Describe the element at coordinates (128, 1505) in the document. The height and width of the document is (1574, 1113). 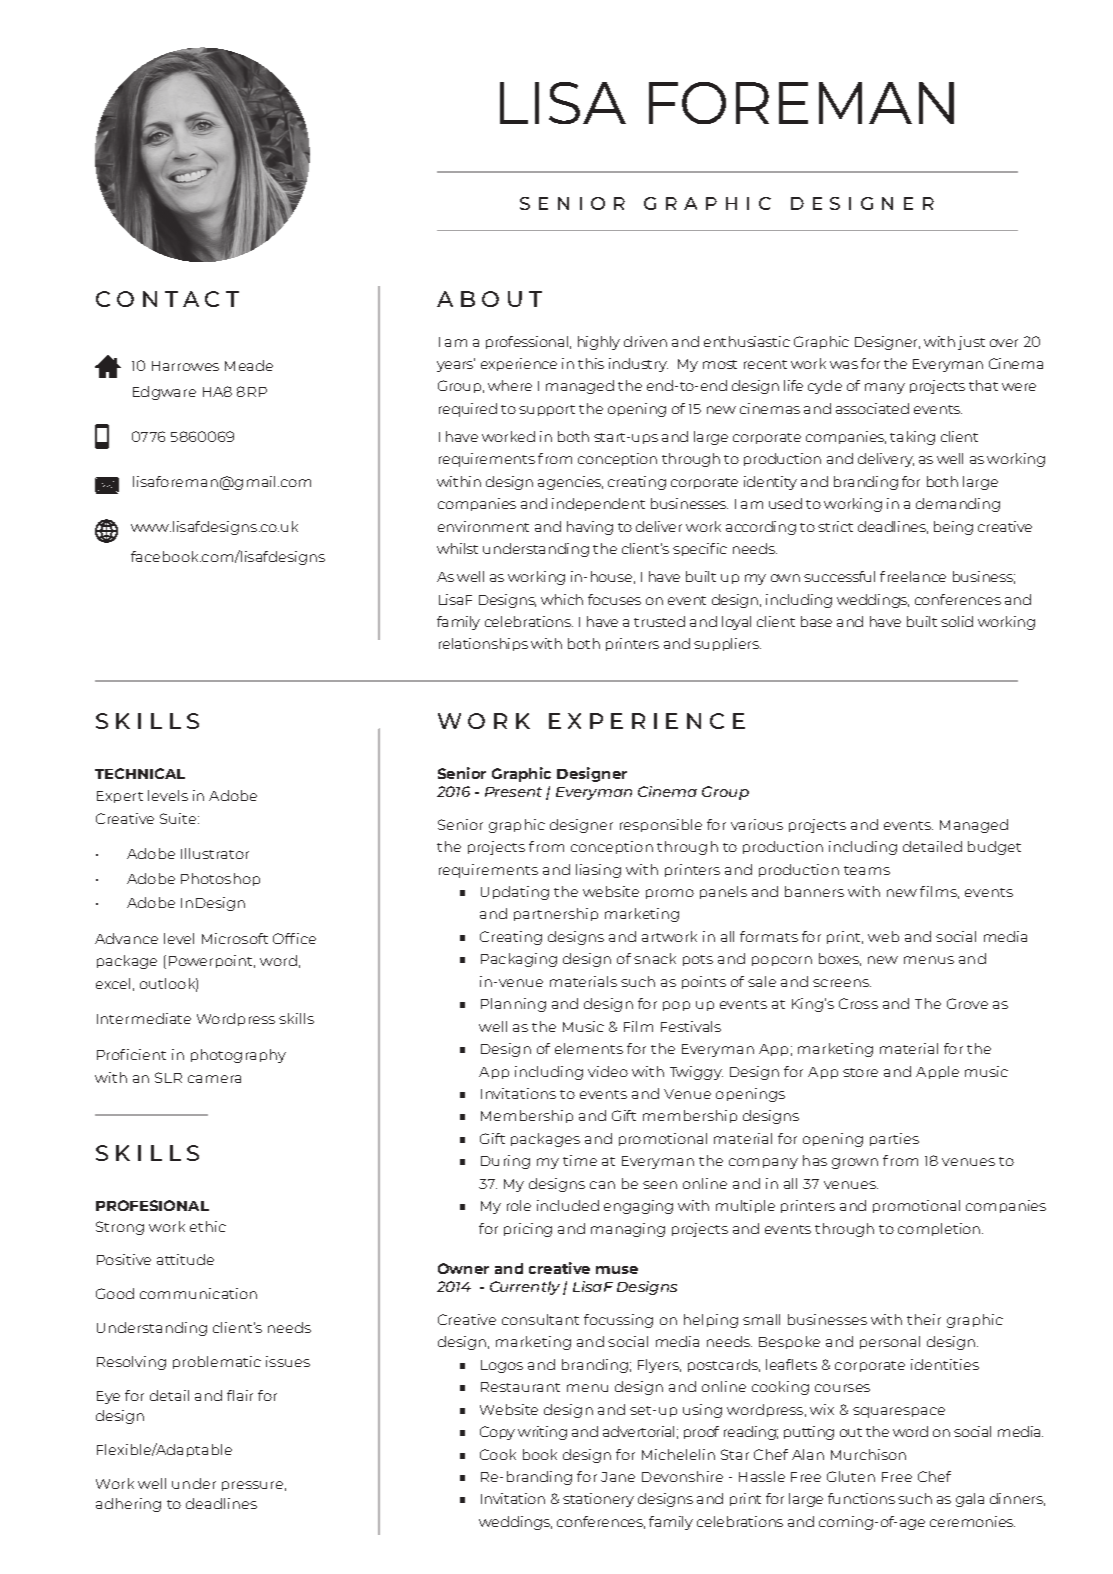
I see `adhering` at that location.
